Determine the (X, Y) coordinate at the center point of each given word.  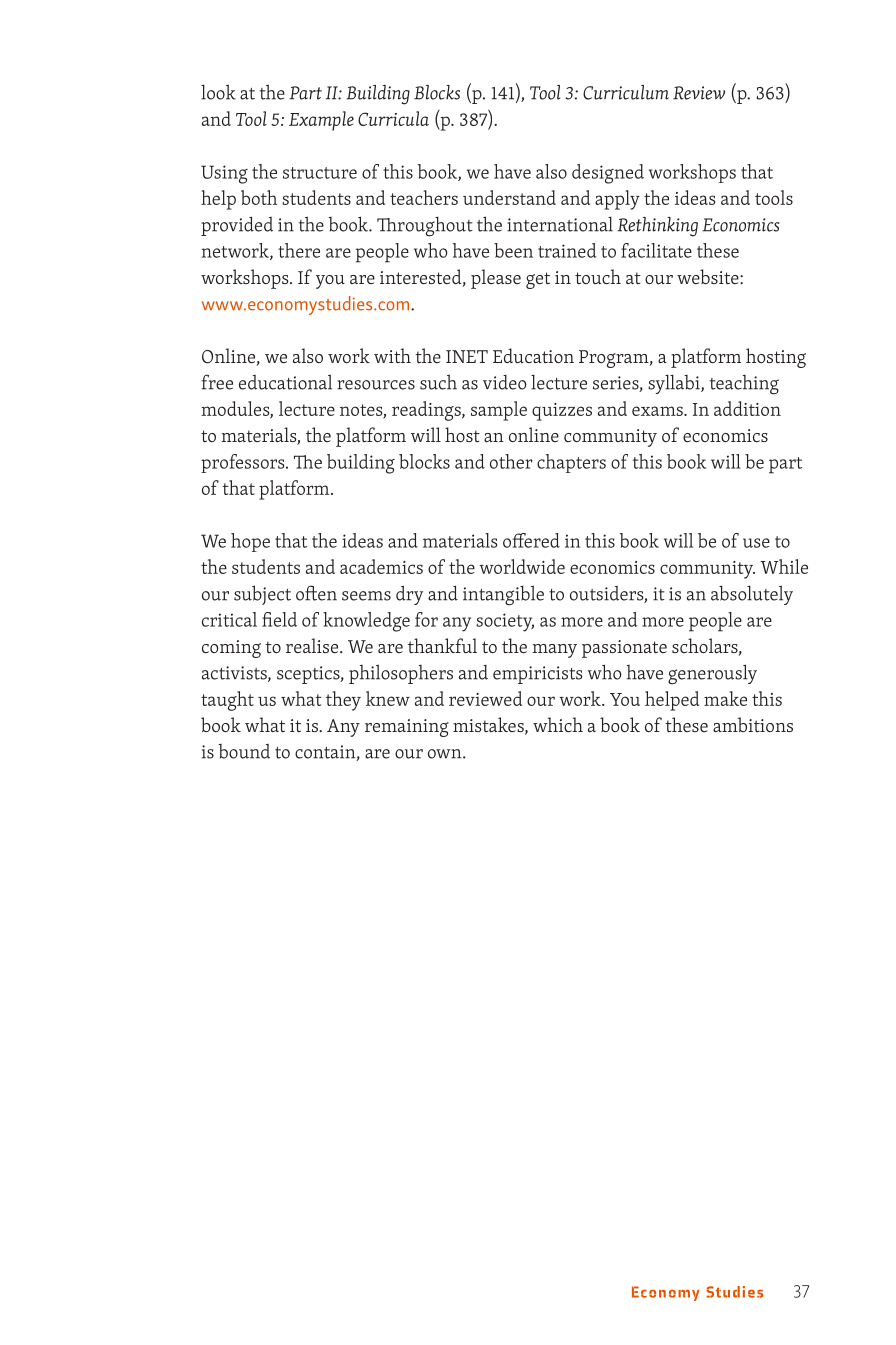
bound (244, 751)
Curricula (393, 118)
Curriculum (626, 92)
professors (244, 463)
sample (499, 411)
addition (747, 408)
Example (321, 121)
